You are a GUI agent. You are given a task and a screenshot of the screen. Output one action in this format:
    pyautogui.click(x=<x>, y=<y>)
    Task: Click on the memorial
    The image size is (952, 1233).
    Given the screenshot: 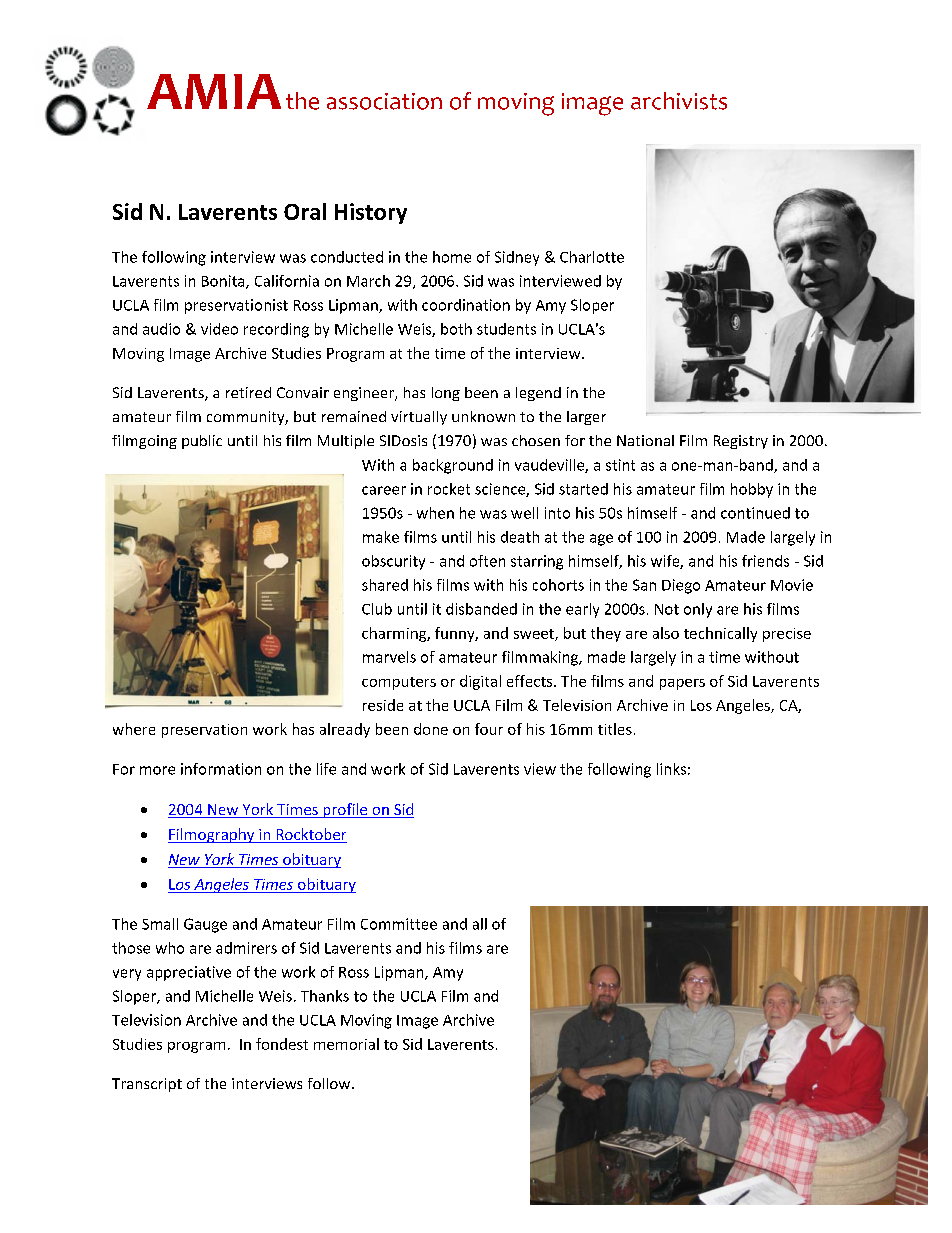 What is the action you would take?
    pyautogui.click(x=346, y=1044)
